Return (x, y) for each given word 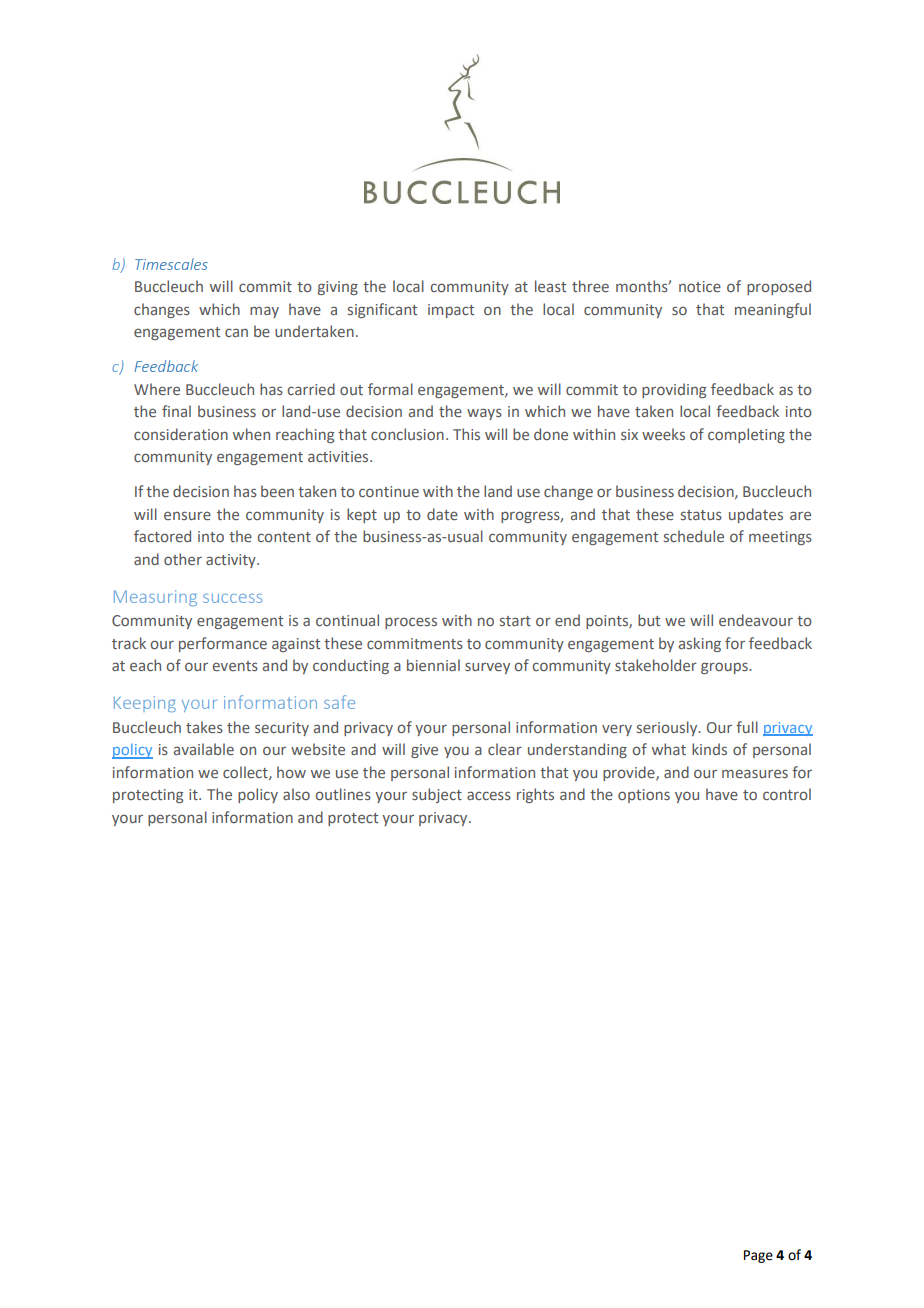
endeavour (756, 620)
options (644, 796)
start (515, 621)
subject (437, 795)
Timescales (171, 264)
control (787, 794)
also (296, 794)
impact (451, 311)
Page (758, 1256)
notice (700, 286)
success (232, 598)
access (489, 795)
